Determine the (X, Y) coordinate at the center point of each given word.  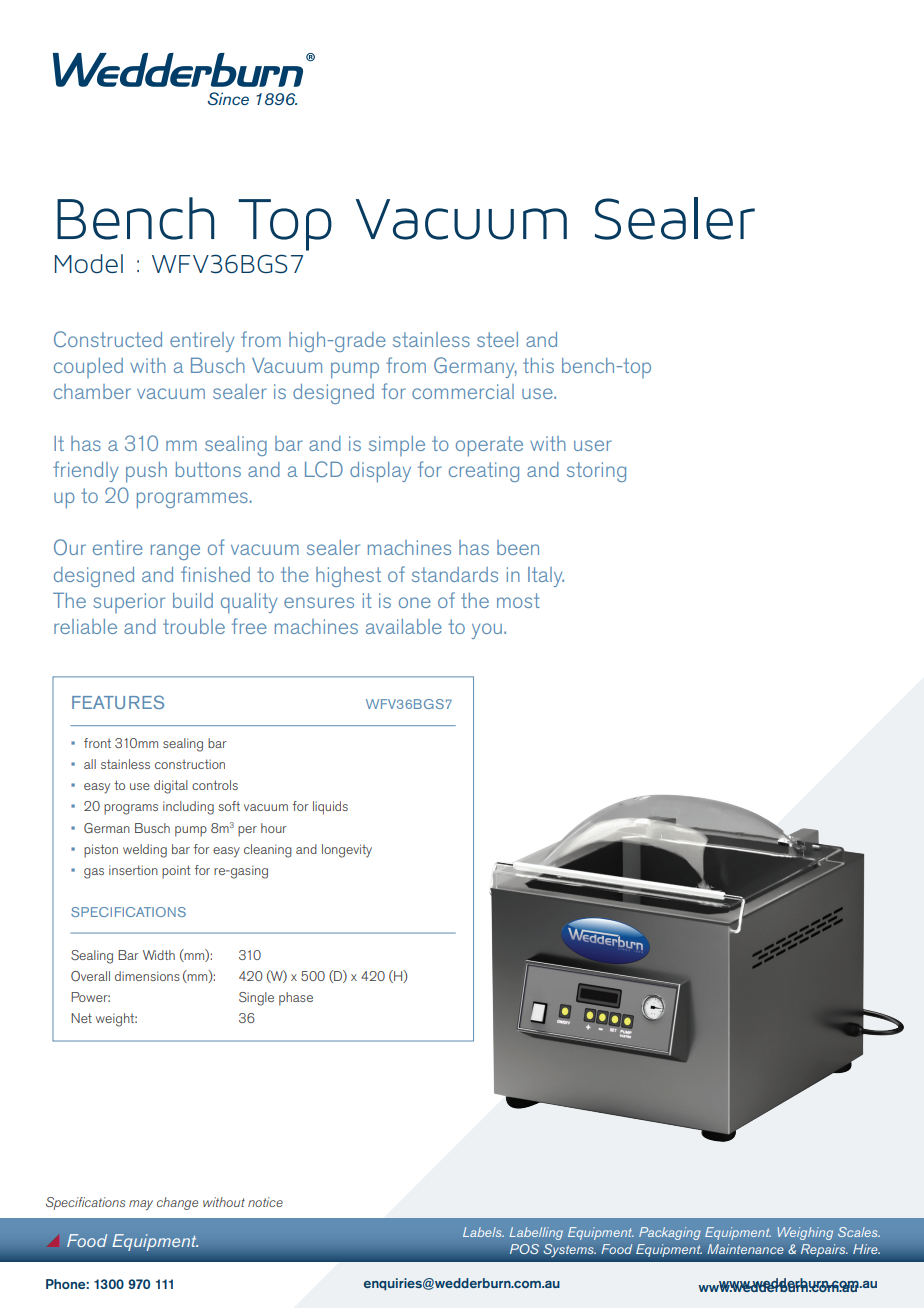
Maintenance (745, 1249)
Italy (546, 577)
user (593, 445)
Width (159, 955)
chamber (92, 391)
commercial (463, 391)
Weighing (805, 1233)
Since (228, 98)
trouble (194, 626)
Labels (483, 1232)
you (487, 631)
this (538, 365)
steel (497, 339)
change (177, 1203)
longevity (347, 851)
